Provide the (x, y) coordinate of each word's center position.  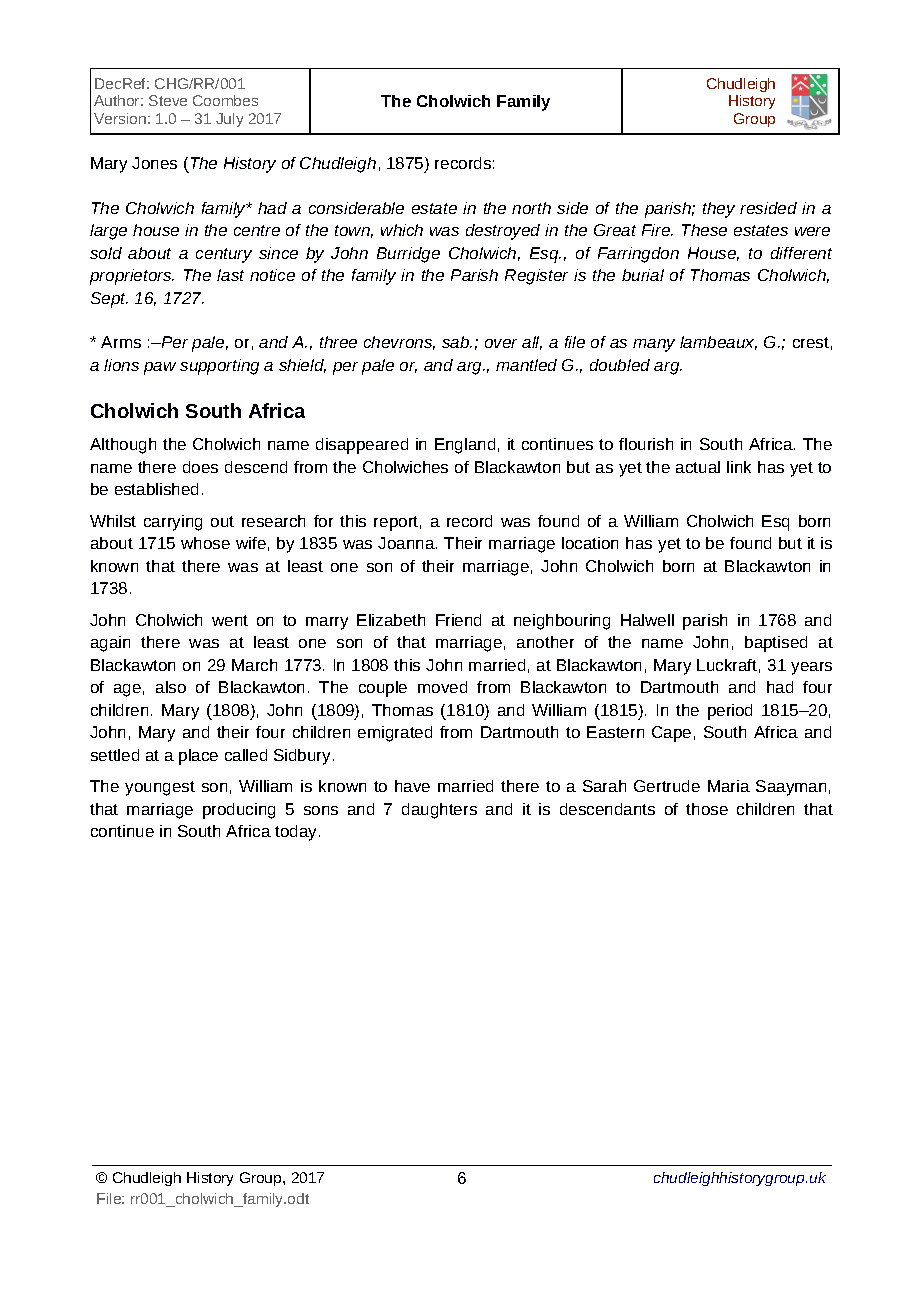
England (465, 446)
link (739, 467)
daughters (439, 811)
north (531, 208)
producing (239, 811)
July (229, 120)
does (200, 467)
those (707, 809)
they (719, 210)
